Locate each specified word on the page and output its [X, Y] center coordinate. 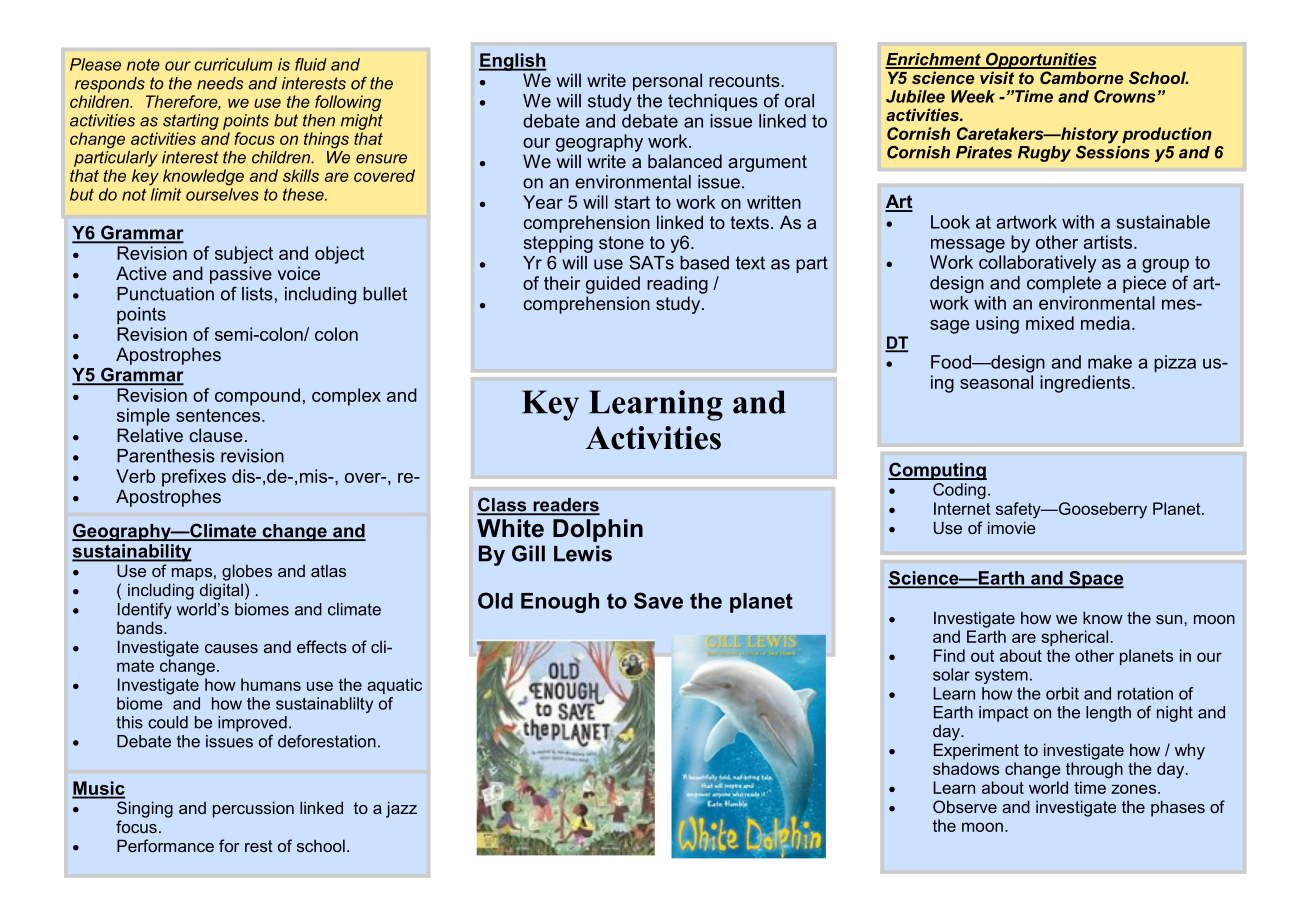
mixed [1050, 323]
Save [658, 600]
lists [257, 294]
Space [1095, 580]
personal [667, 82]
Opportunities [1040, 61]
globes [247, 572]
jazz [401, 809]
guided [613, 285]
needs [220, 83]
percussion [253, 809]
